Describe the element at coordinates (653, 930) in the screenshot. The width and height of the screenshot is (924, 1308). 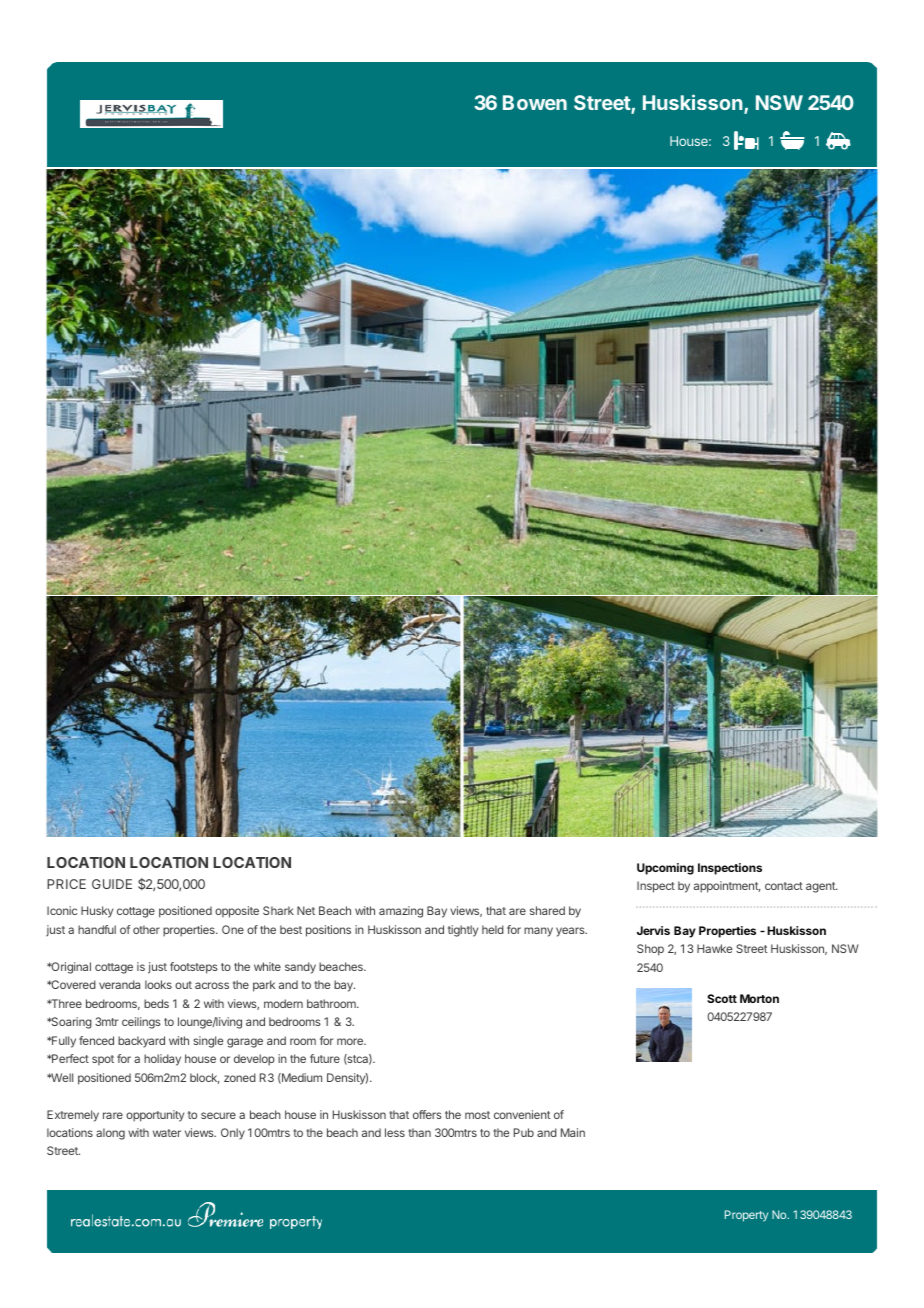
I see `Jervis` at that location.
